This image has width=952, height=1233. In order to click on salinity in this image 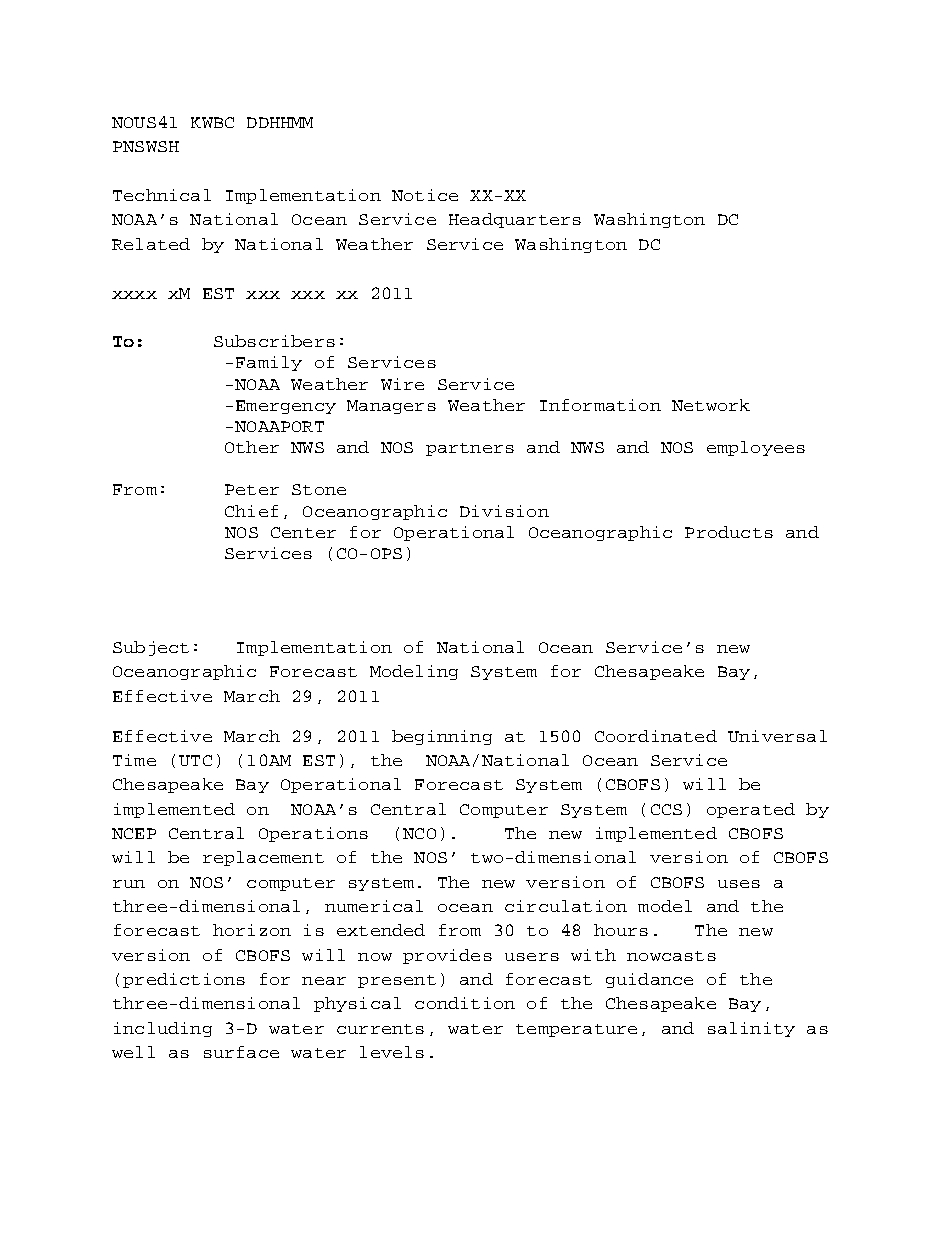, I will do `click(751, 1029)`.
